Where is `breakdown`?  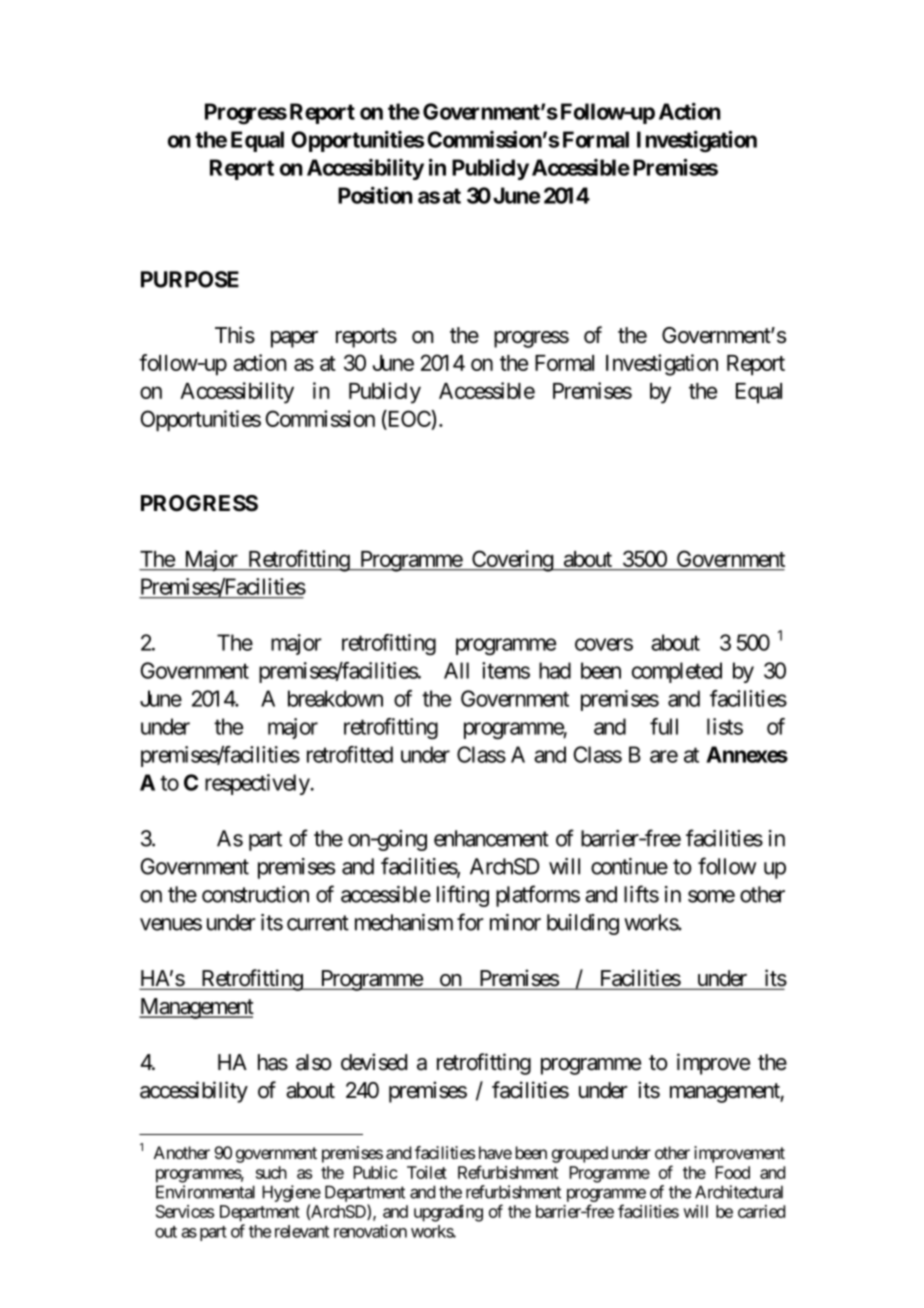 breakdown is located at coordinates (335, 698).
